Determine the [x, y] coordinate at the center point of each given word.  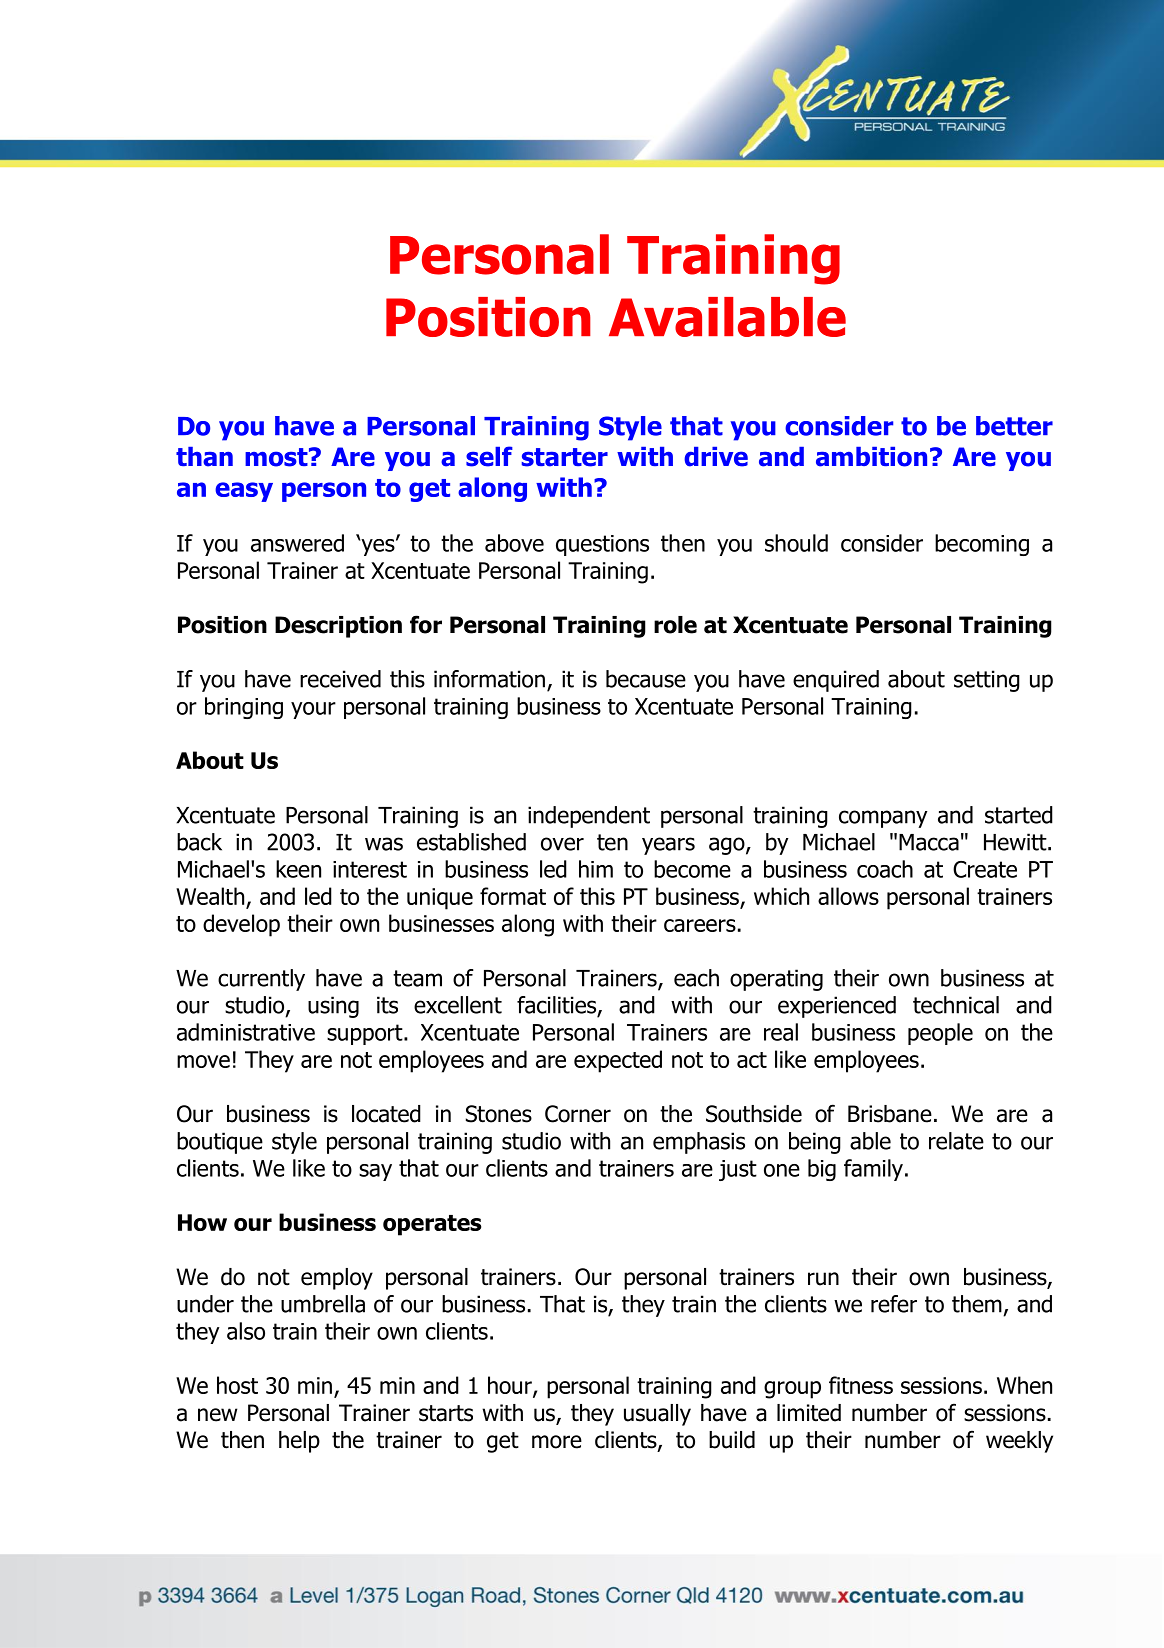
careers [700, 925]
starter [565, 457]
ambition [871, 457]
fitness [861, 1385]
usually [657, 1415]
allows [848, 896]
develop [241, 925]
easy [244, 492]
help [299, 1442]
